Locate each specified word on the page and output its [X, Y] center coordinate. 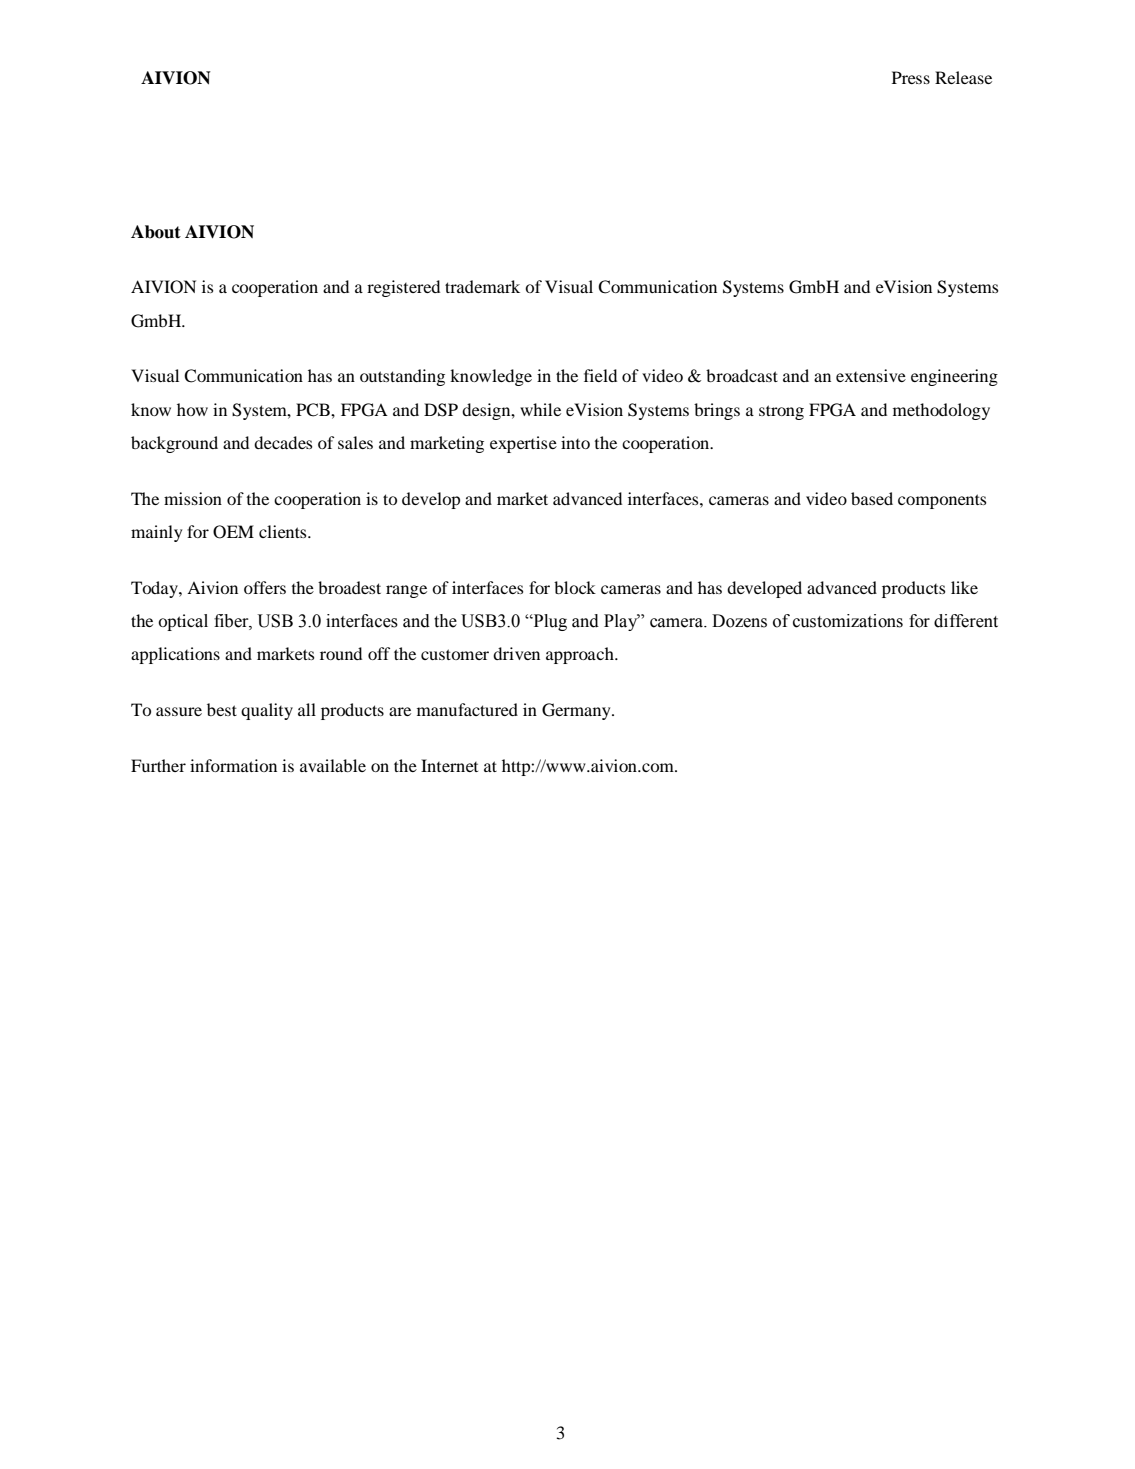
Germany [577, 711]
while [540, 409]
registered [403, 288]
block [575, 587]
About [156, 232]
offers [265, 587]
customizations [848, 621]
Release [963, 77]
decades [283, 442]
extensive [871, 375]
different [966, 621]
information [233, 765]
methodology [941, 411]
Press [911, 77]
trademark [482, 286]
